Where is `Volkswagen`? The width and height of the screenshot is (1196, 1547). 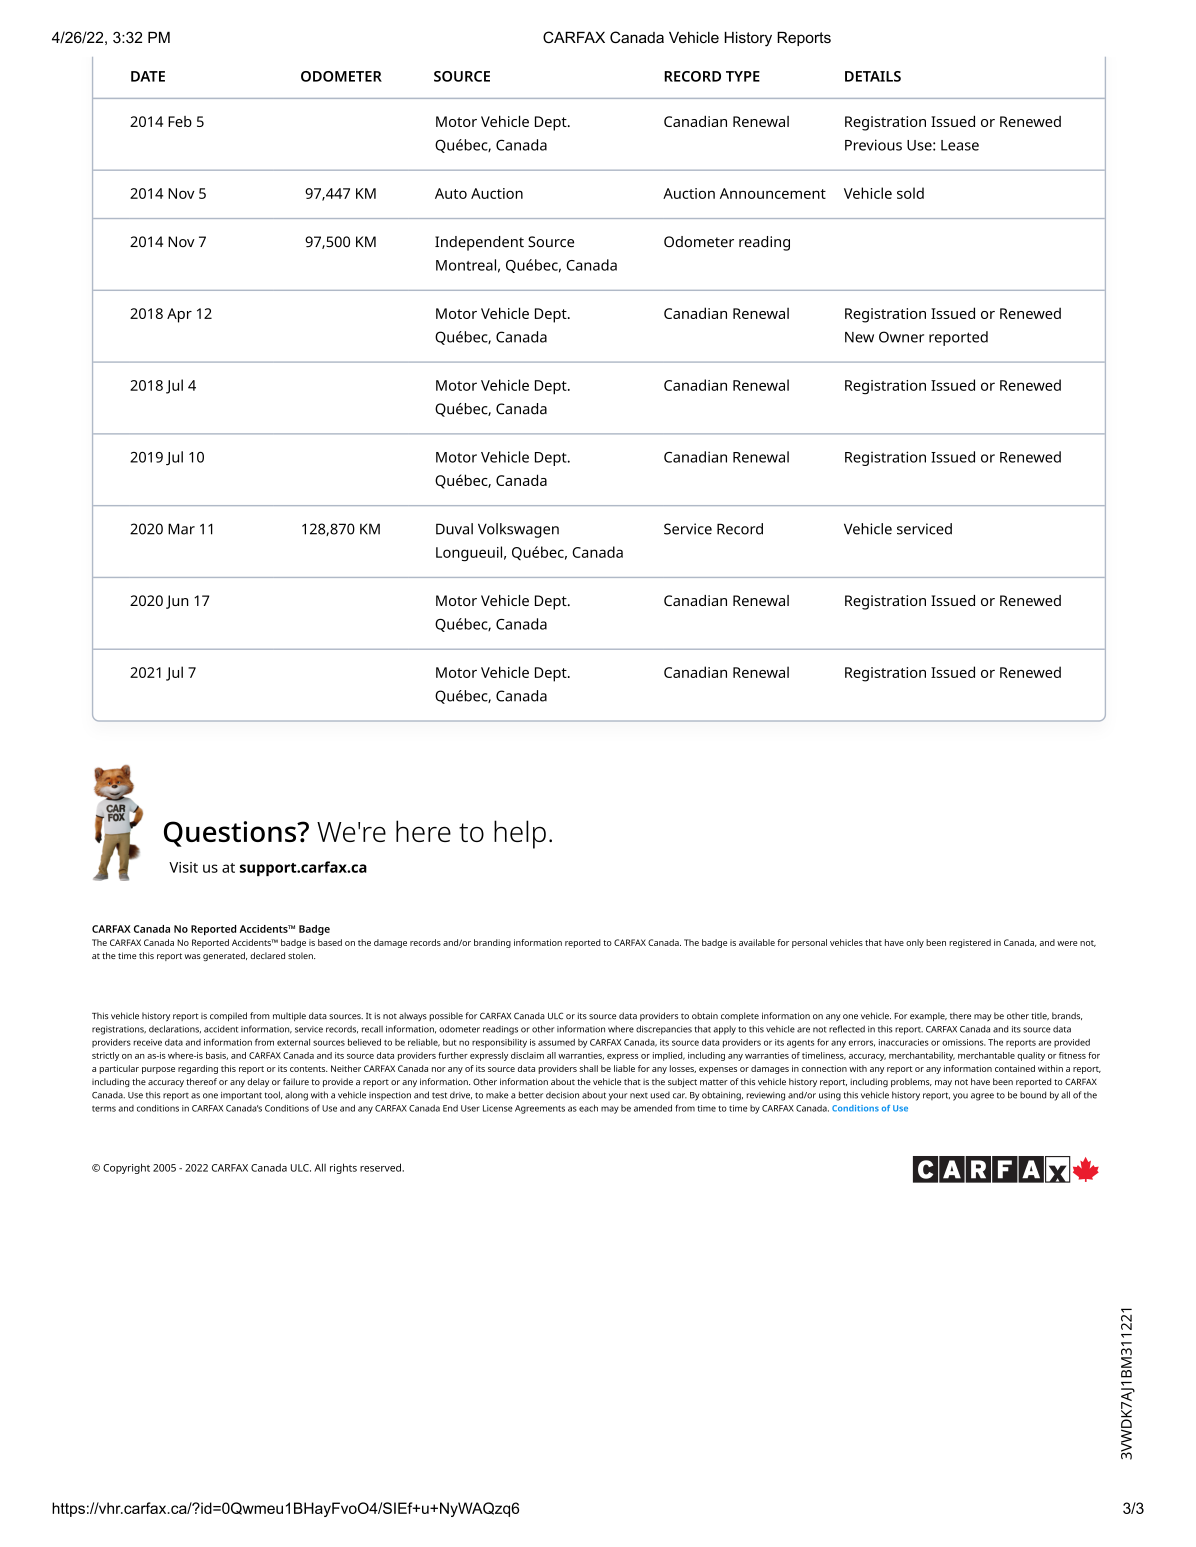
Volkswagen is located at coordinates (518, 530).
